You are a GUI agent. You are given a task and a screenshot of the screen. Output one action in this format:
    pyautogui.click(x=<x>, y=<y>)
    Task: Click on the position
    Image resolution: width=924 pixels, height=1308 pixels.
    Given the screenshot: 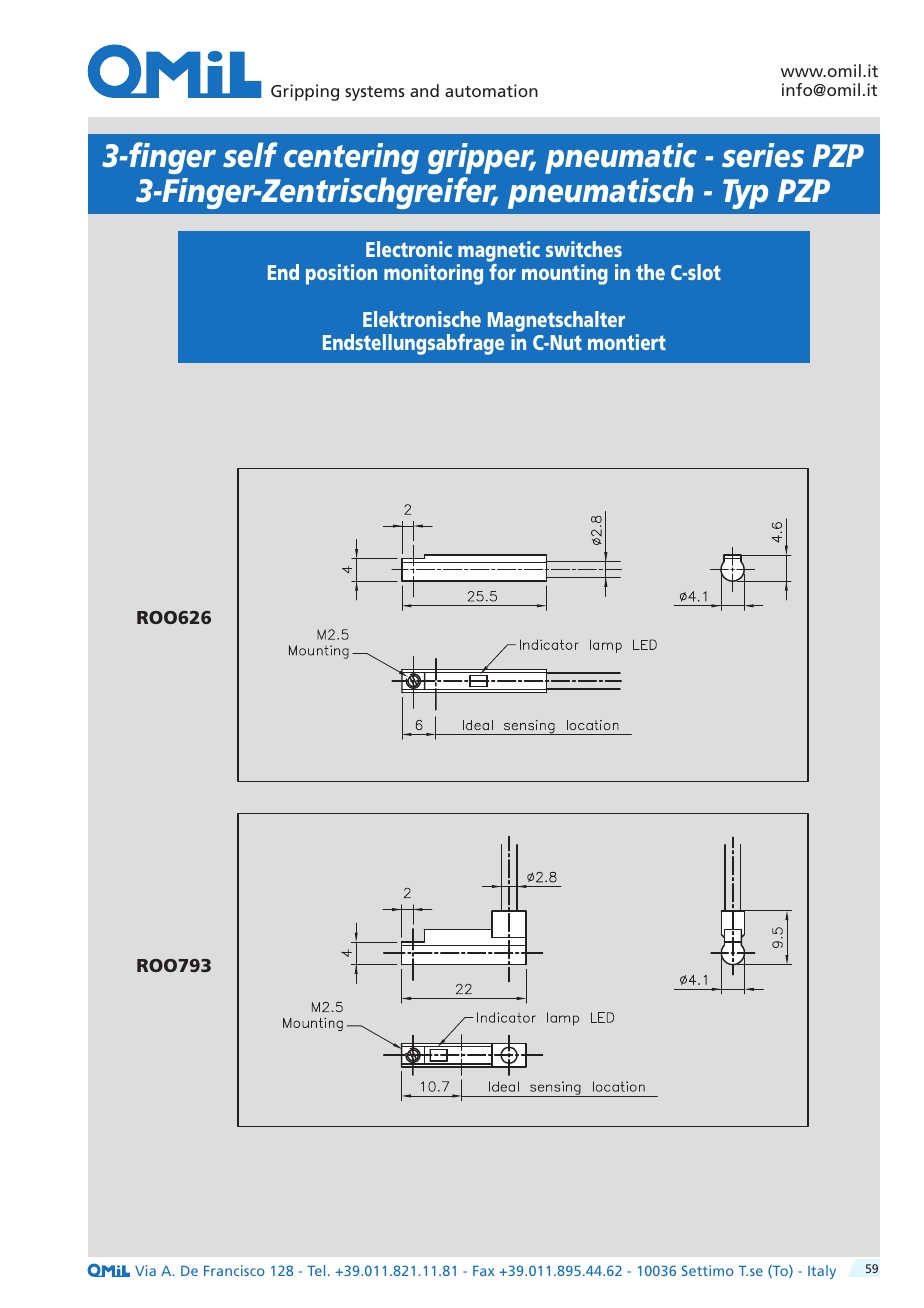 What is the action you would take?
    pyautogui.click(x=341, y=274)
